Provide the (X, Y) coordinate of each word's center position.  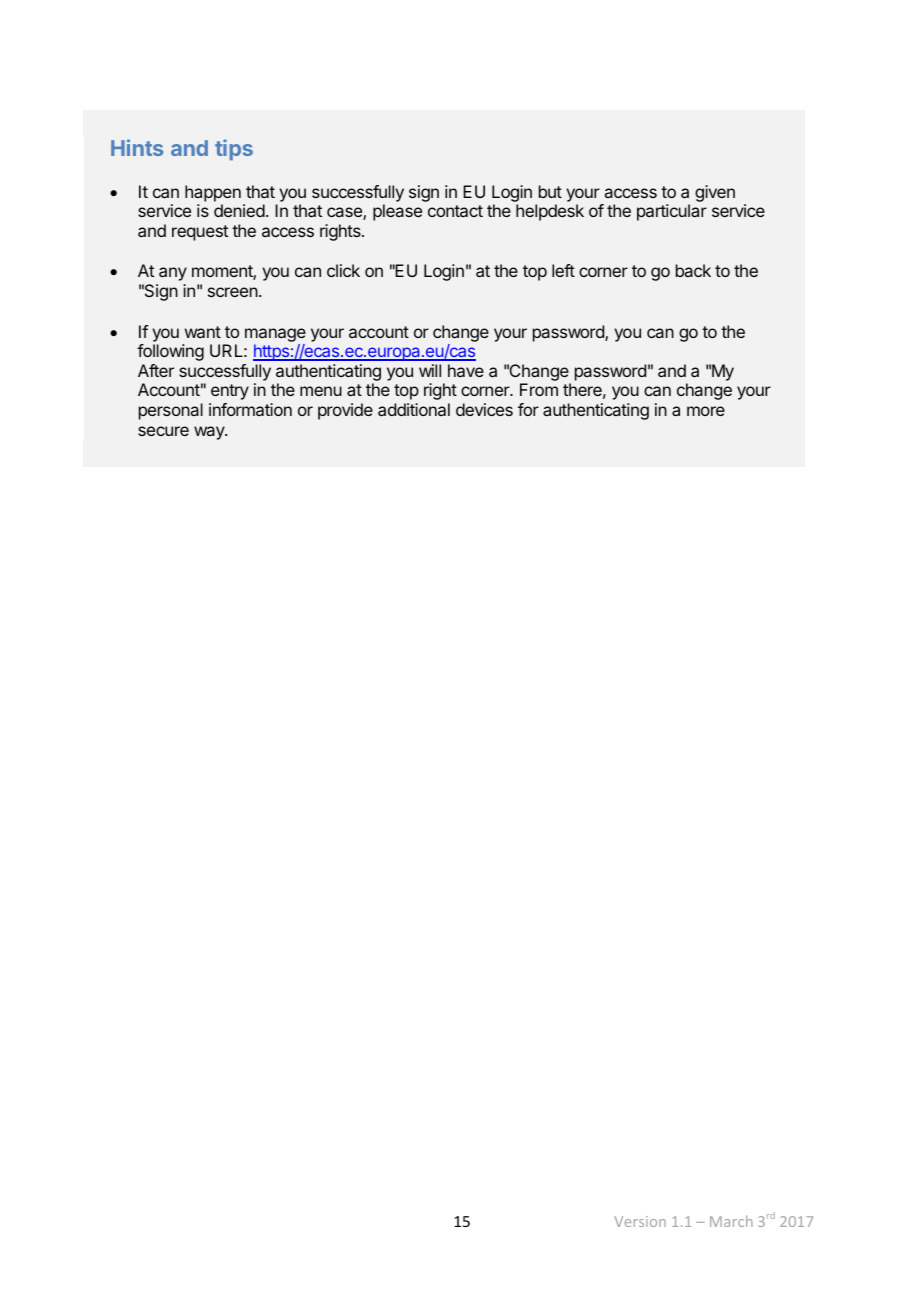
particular (672, 212)
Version (640, 1221)
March (731, 1221)
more (706, 411)
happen (213, 193)
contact (455, 211)
